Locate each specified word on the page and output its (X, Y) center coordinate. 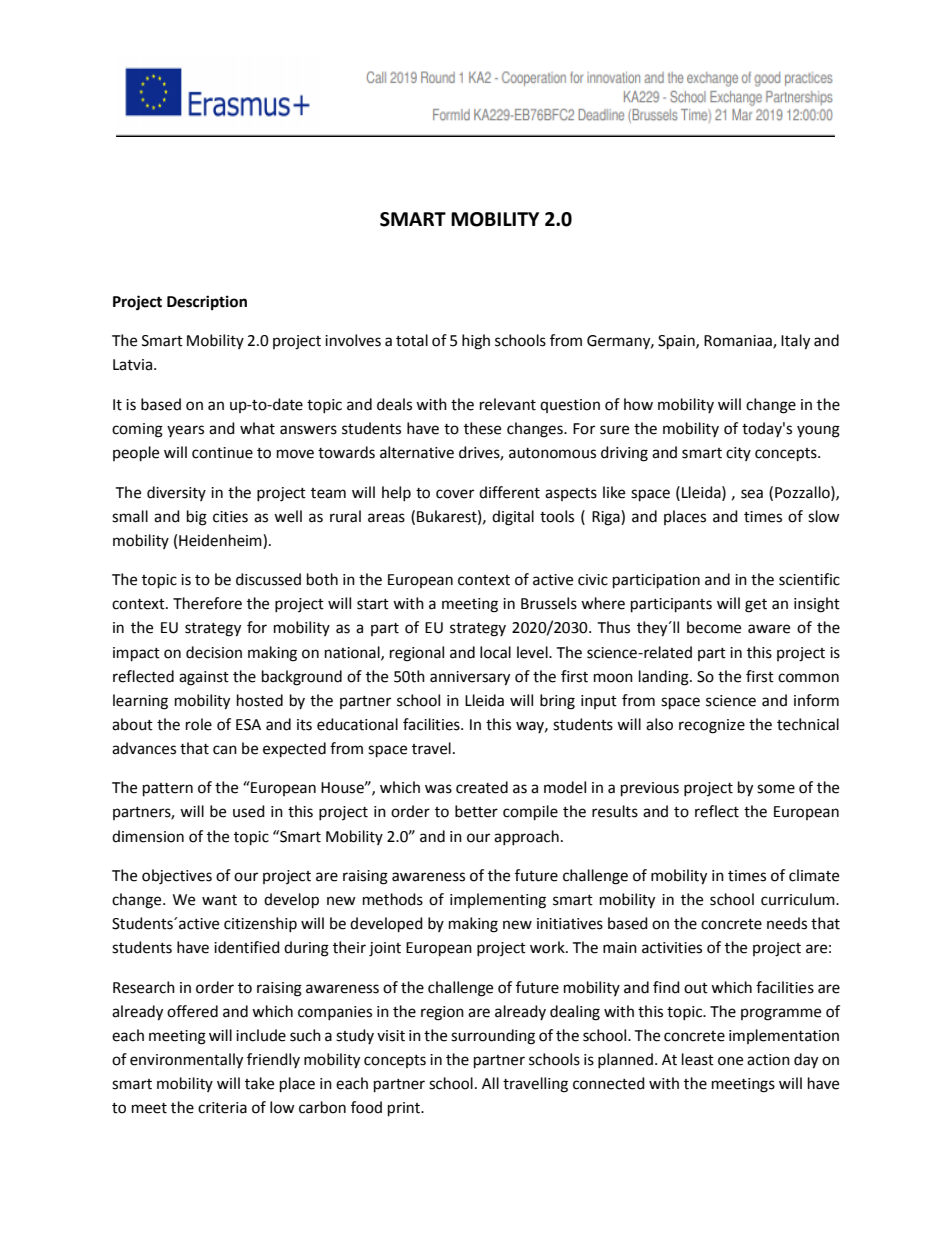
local (495, 652)
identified (247, 947)
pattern (168, 790)
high (476, 342)
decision (214, 652)
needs (787, 923)
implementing (498, 901)
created (482, 787)
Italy (795, 342)
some (776, 789)
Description (207, 303)
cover (455, 494)
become (714, 627)
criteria (222, 1108)
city (738, 454)
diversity (176, 493)
